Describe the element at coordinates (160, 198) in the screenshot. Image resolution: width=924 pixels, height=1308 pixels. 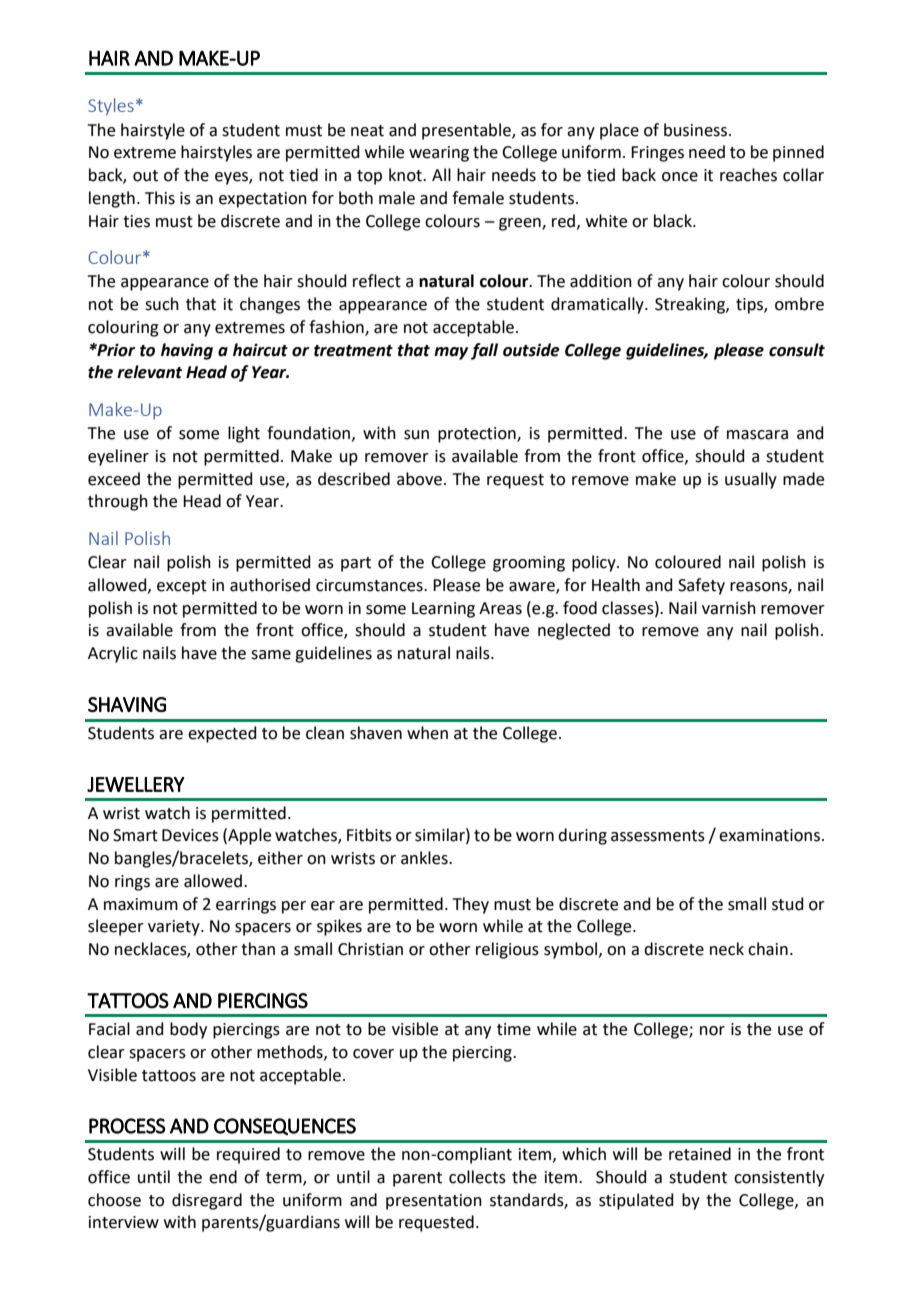
I see `This` at that location.
